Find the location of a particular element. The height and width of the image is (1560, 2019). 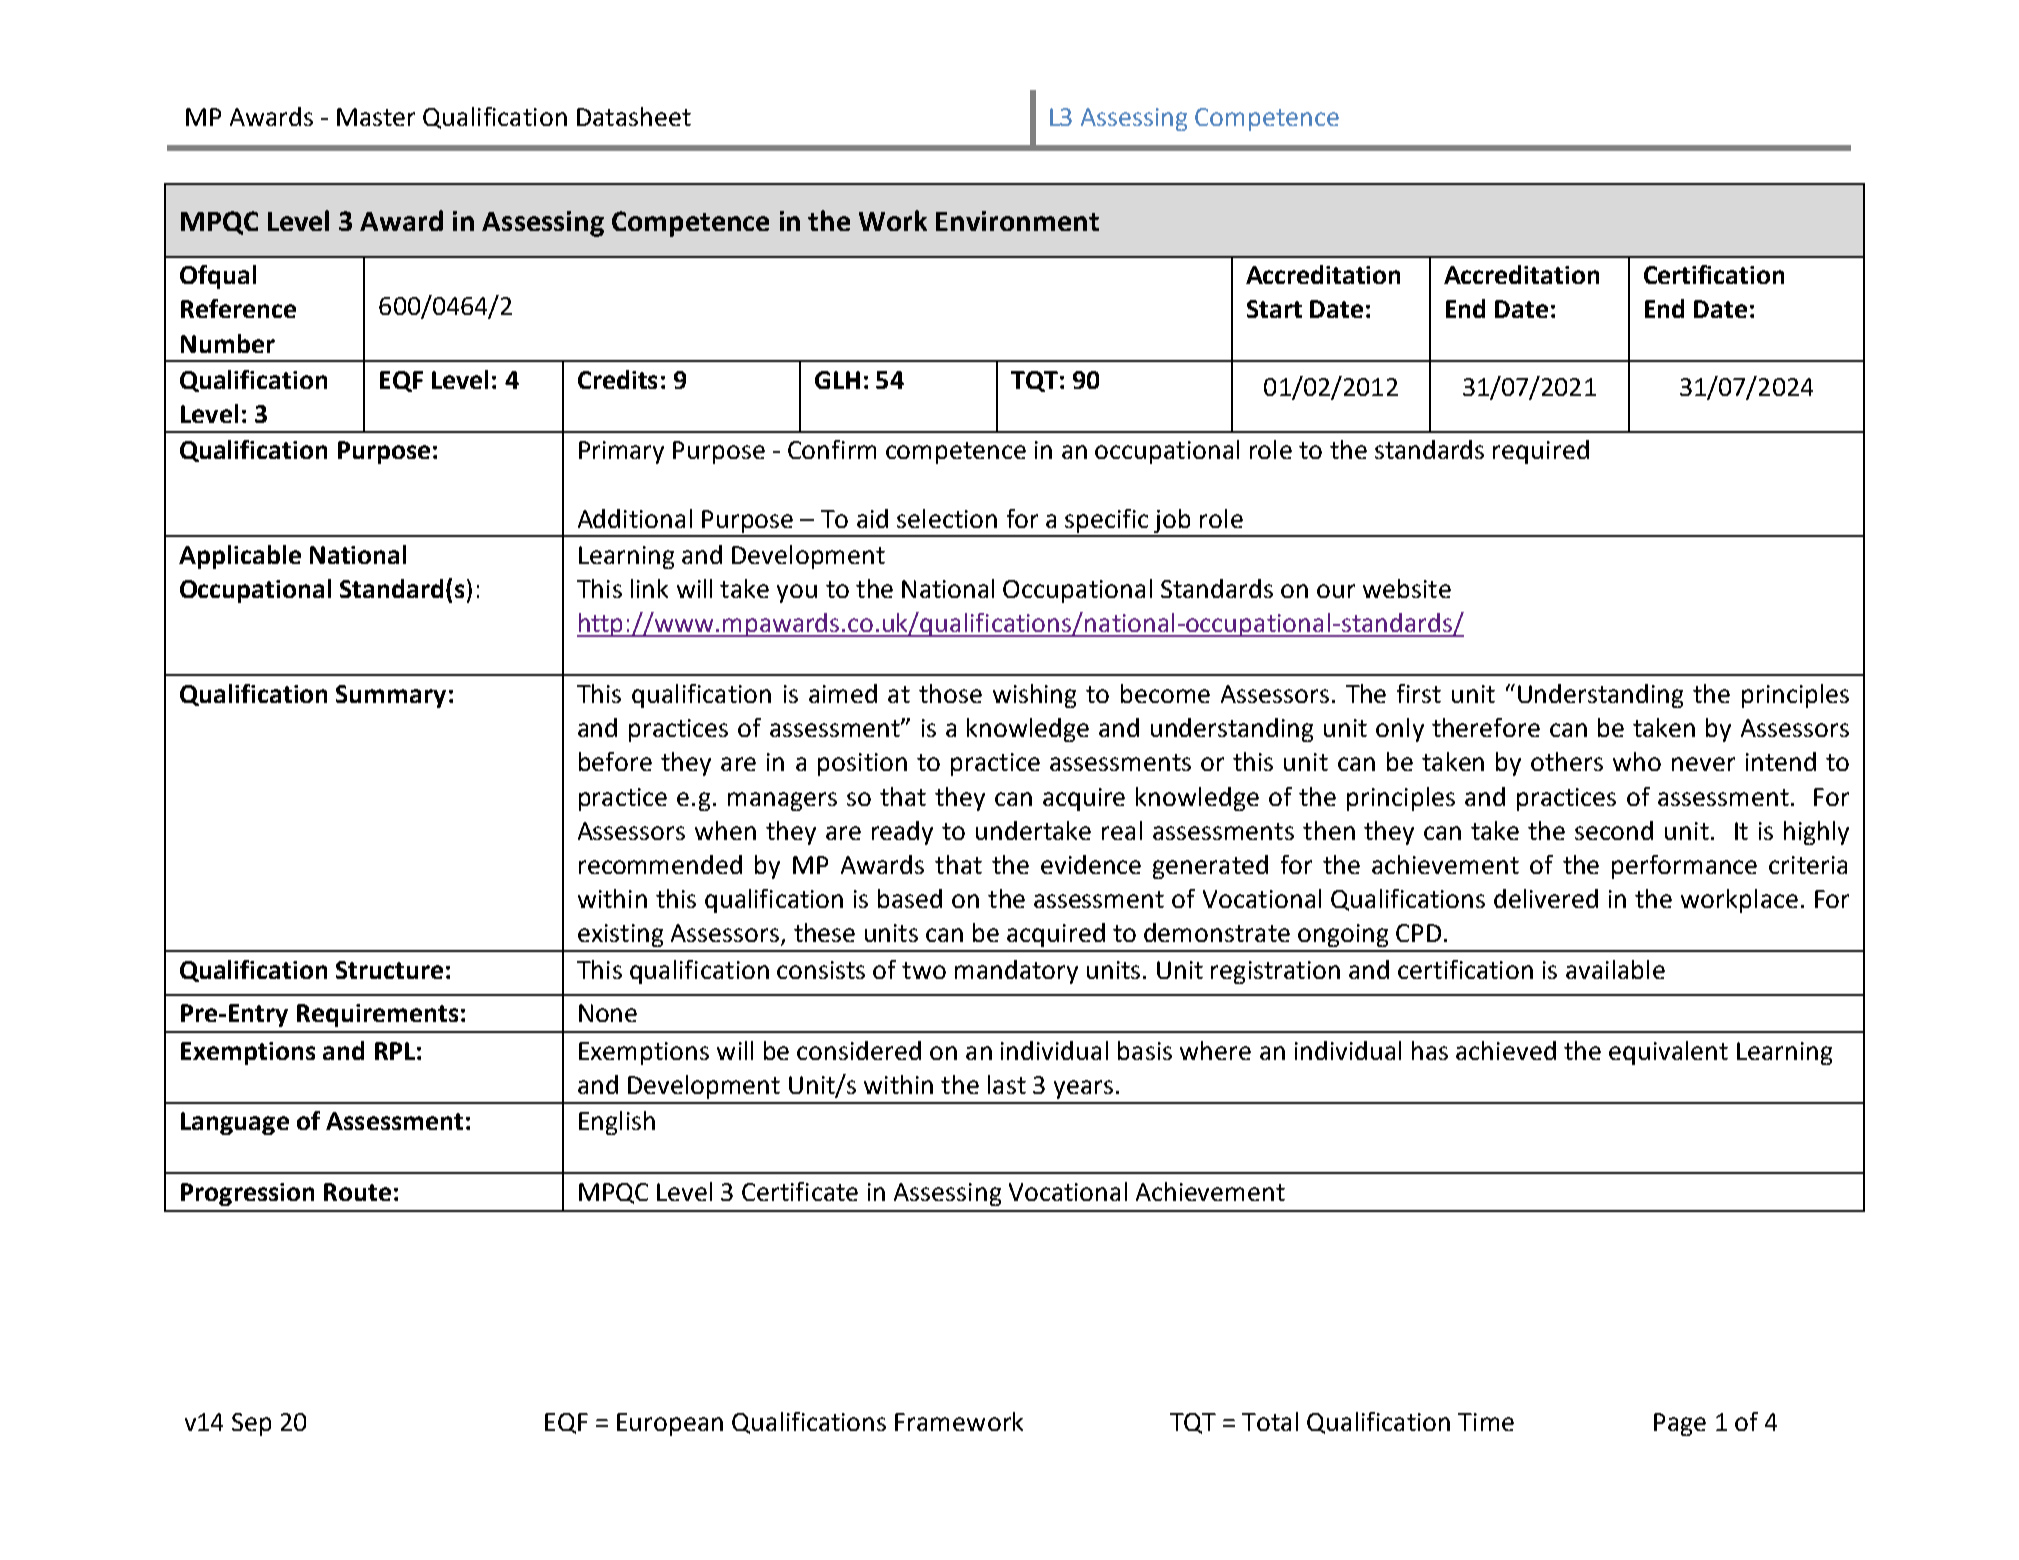

Sep is located at coordinates (251, 1424).
